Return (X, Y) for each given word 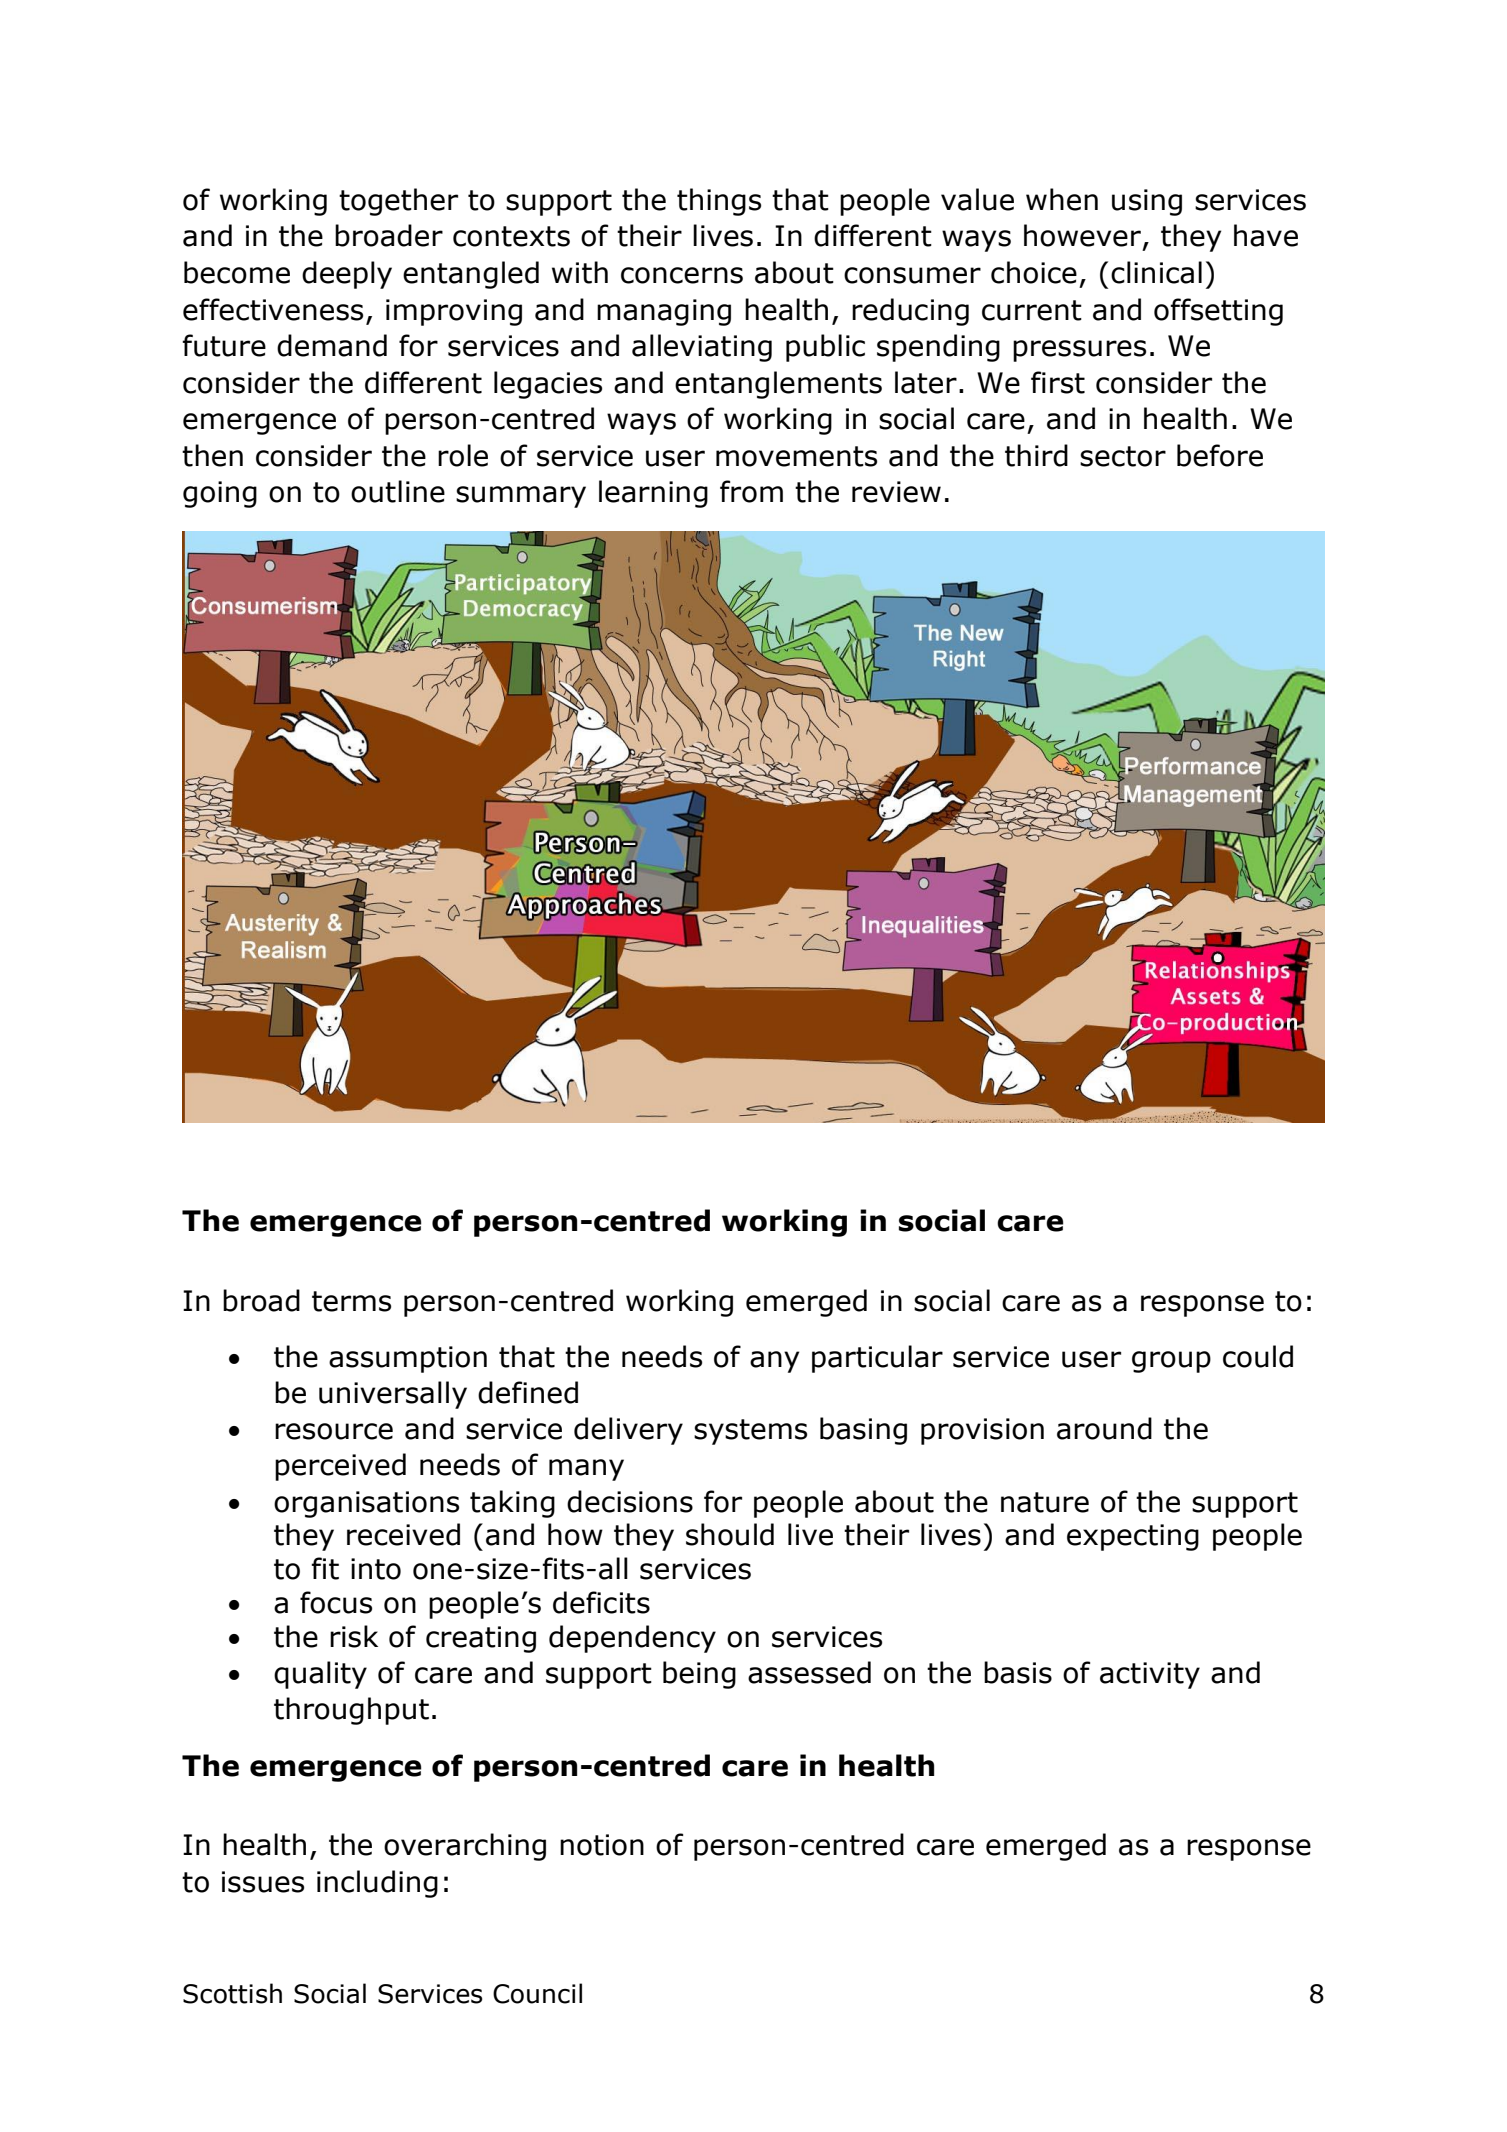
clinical (1156, 272)
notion (602, 1845)
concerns (682, 275)
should (730, 1534)
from (751, 491)
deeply (347, 275)
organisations (366, 1504)
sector (1123, 456)
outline (398, 491)
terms (351, 1301)
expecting (1133, 1537)
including (377, 1884)
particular (877, 1359)
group (1171, 1362)
